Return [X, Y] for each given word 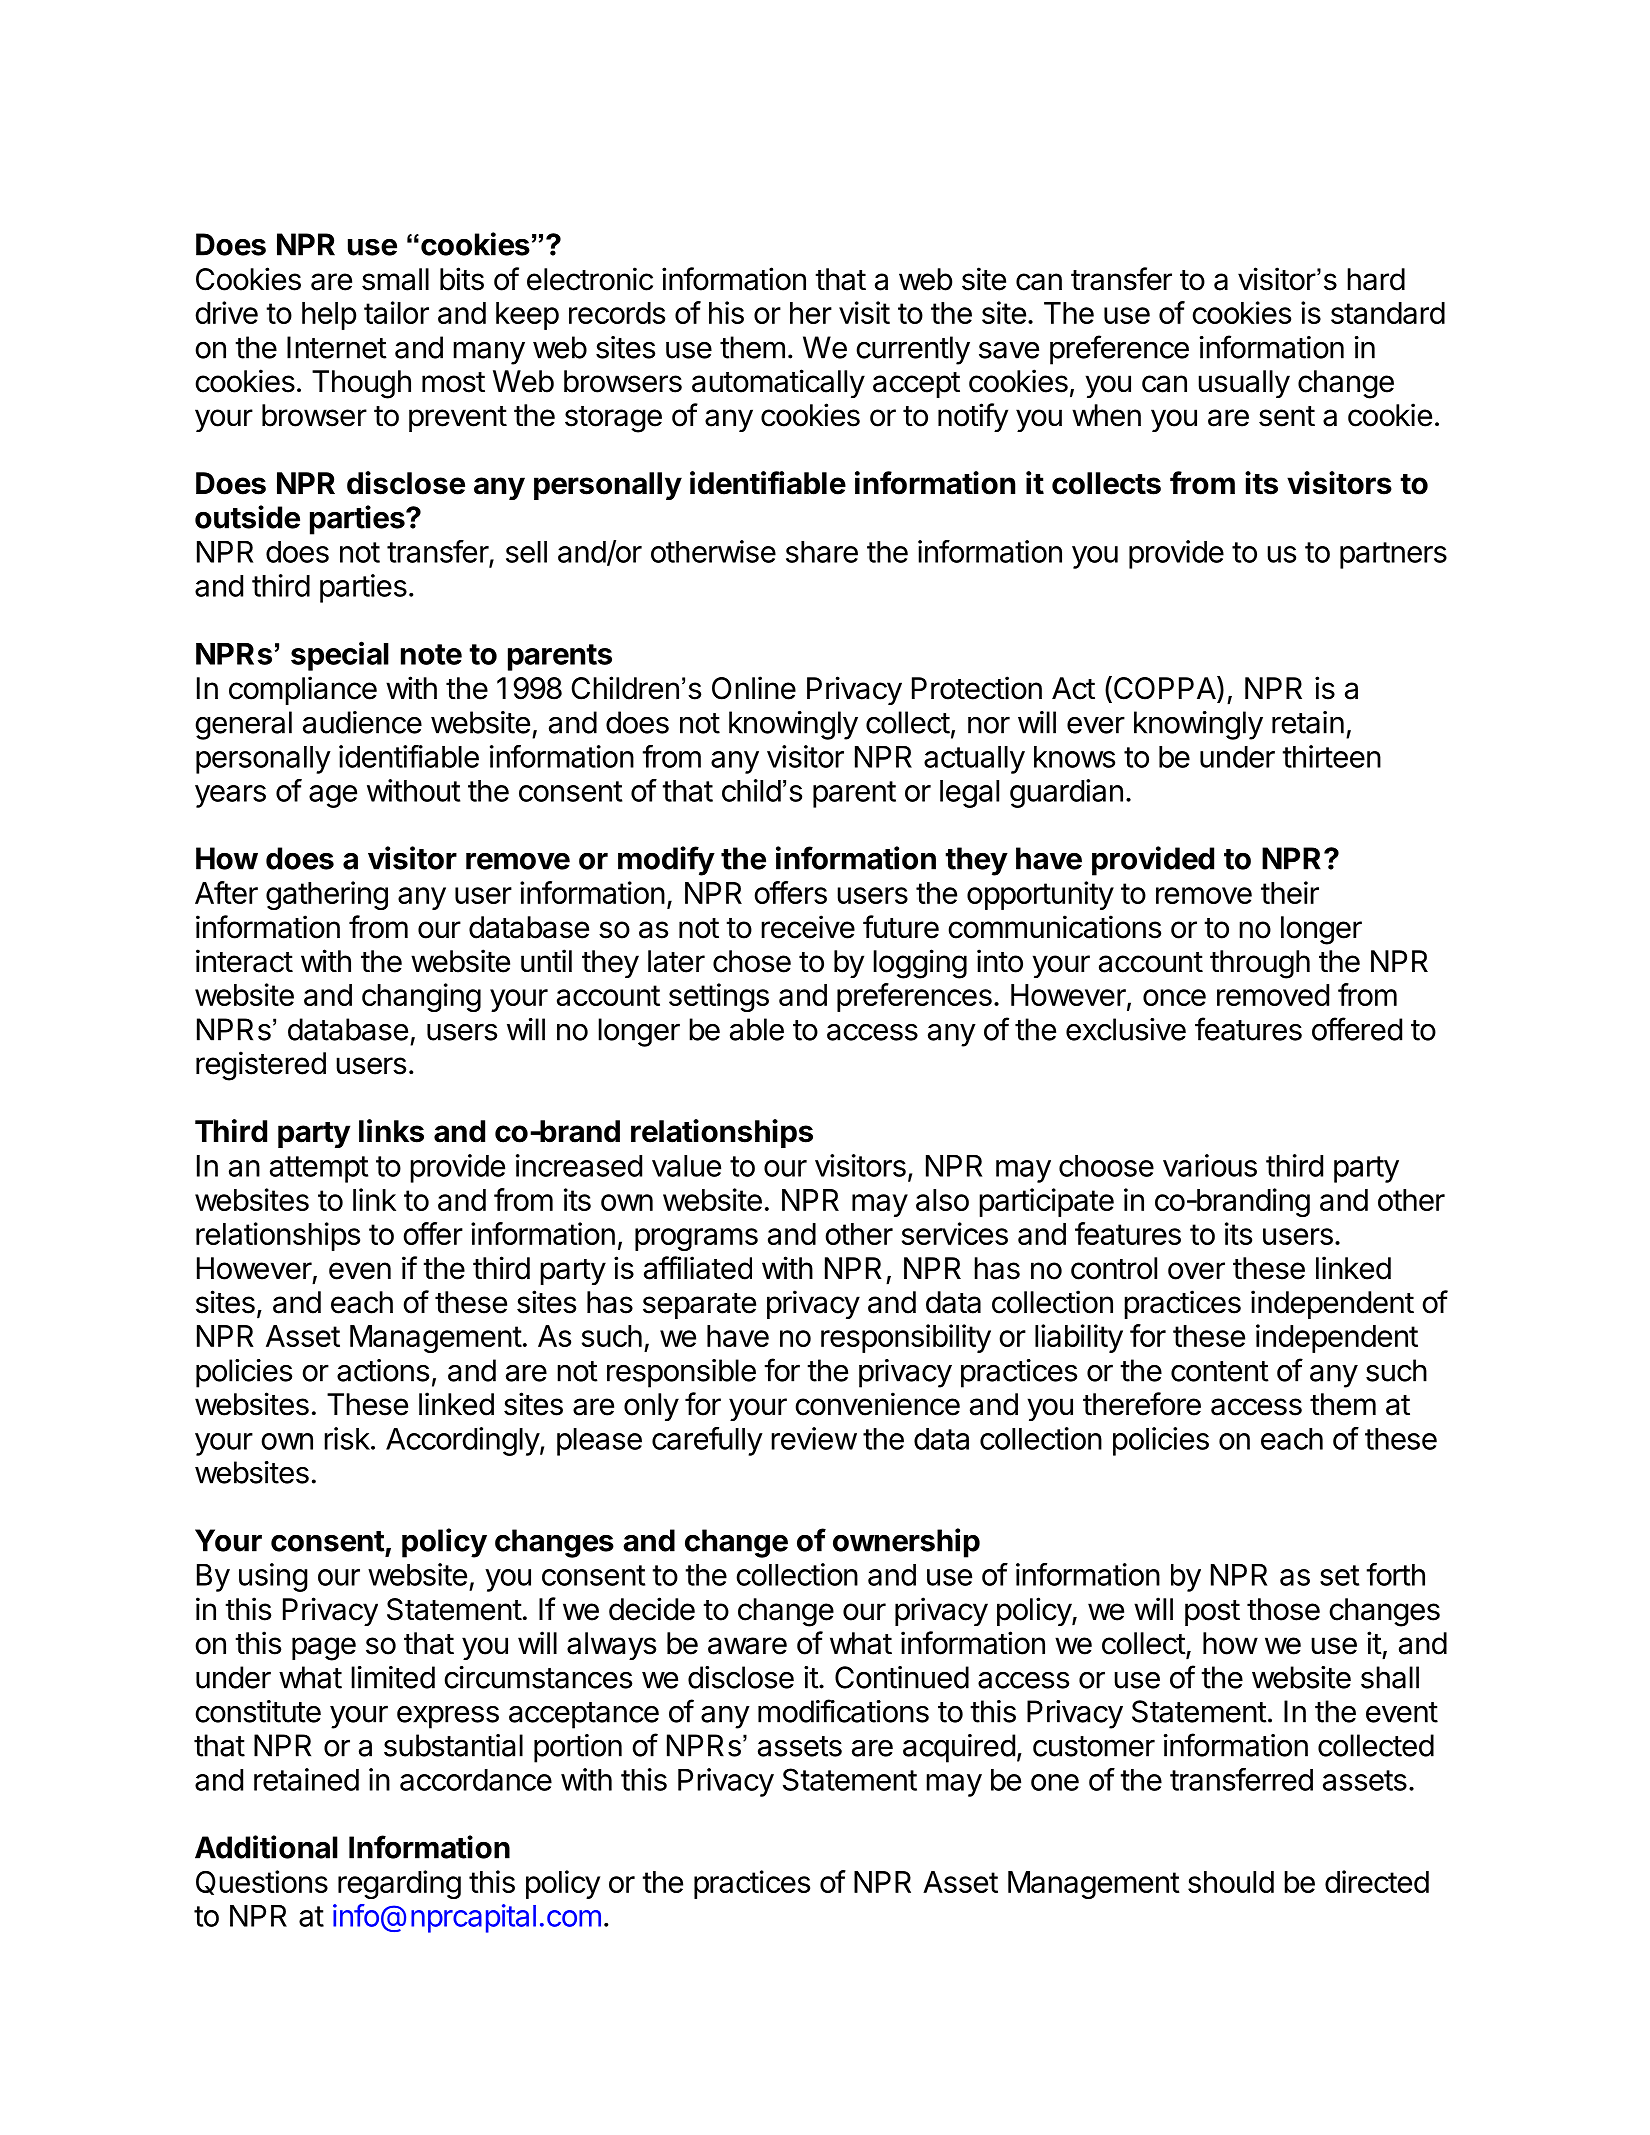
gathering [327, 895]
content [1220, 1371]
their [1290, 892]
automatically [778, 383]
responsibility [906, 1338]
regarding [399, 1884]
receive [808, 927]
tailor [396, 312]
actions [383, 1370]
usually [1244, 384]
